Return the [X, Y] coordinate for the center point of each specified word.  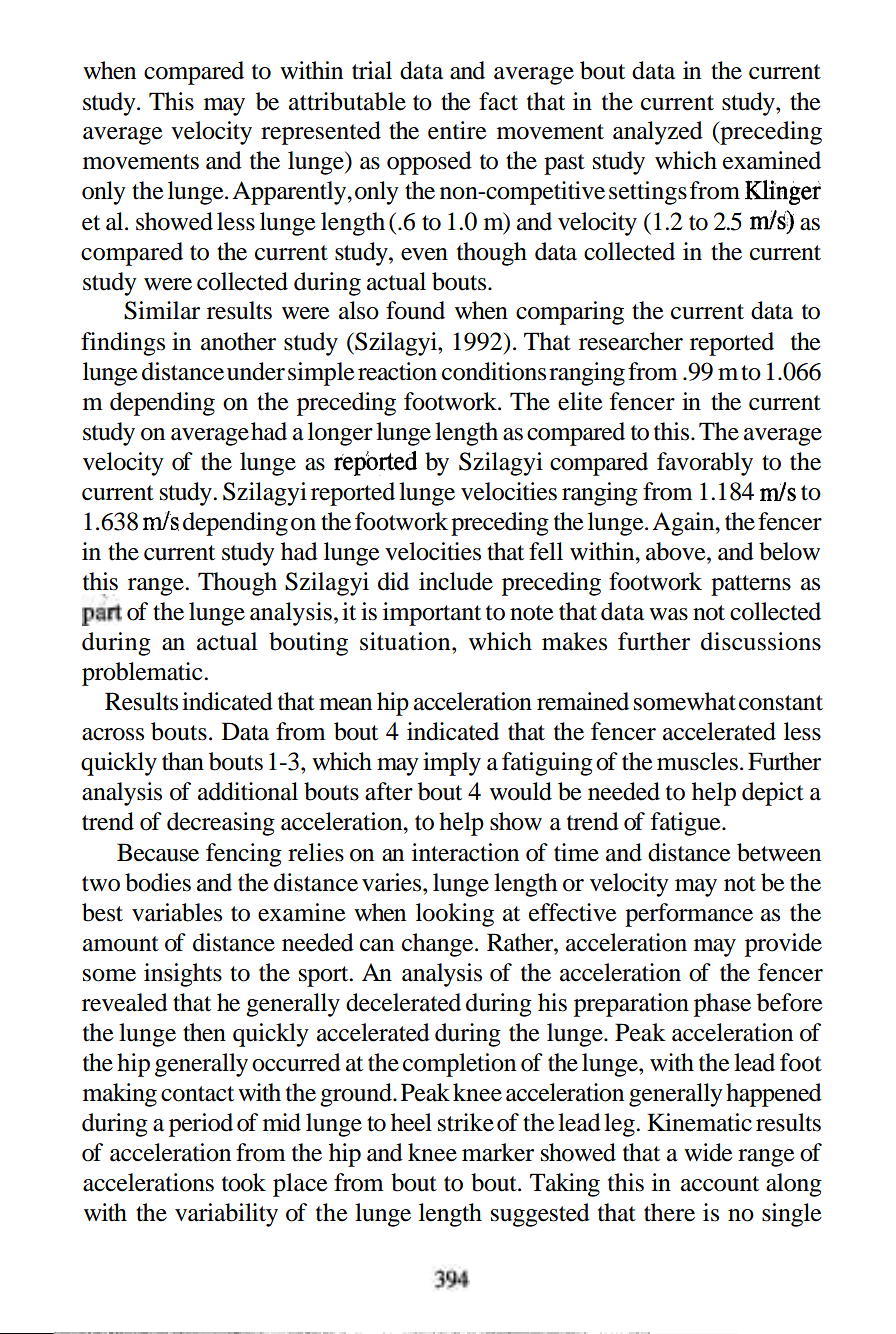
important [432, 614]
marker [498, 1152]
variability [226, 1215]
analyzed [658, 133]
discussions [761, 641]
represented [321, 133]
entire [457, 130]
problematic [143, 674]
